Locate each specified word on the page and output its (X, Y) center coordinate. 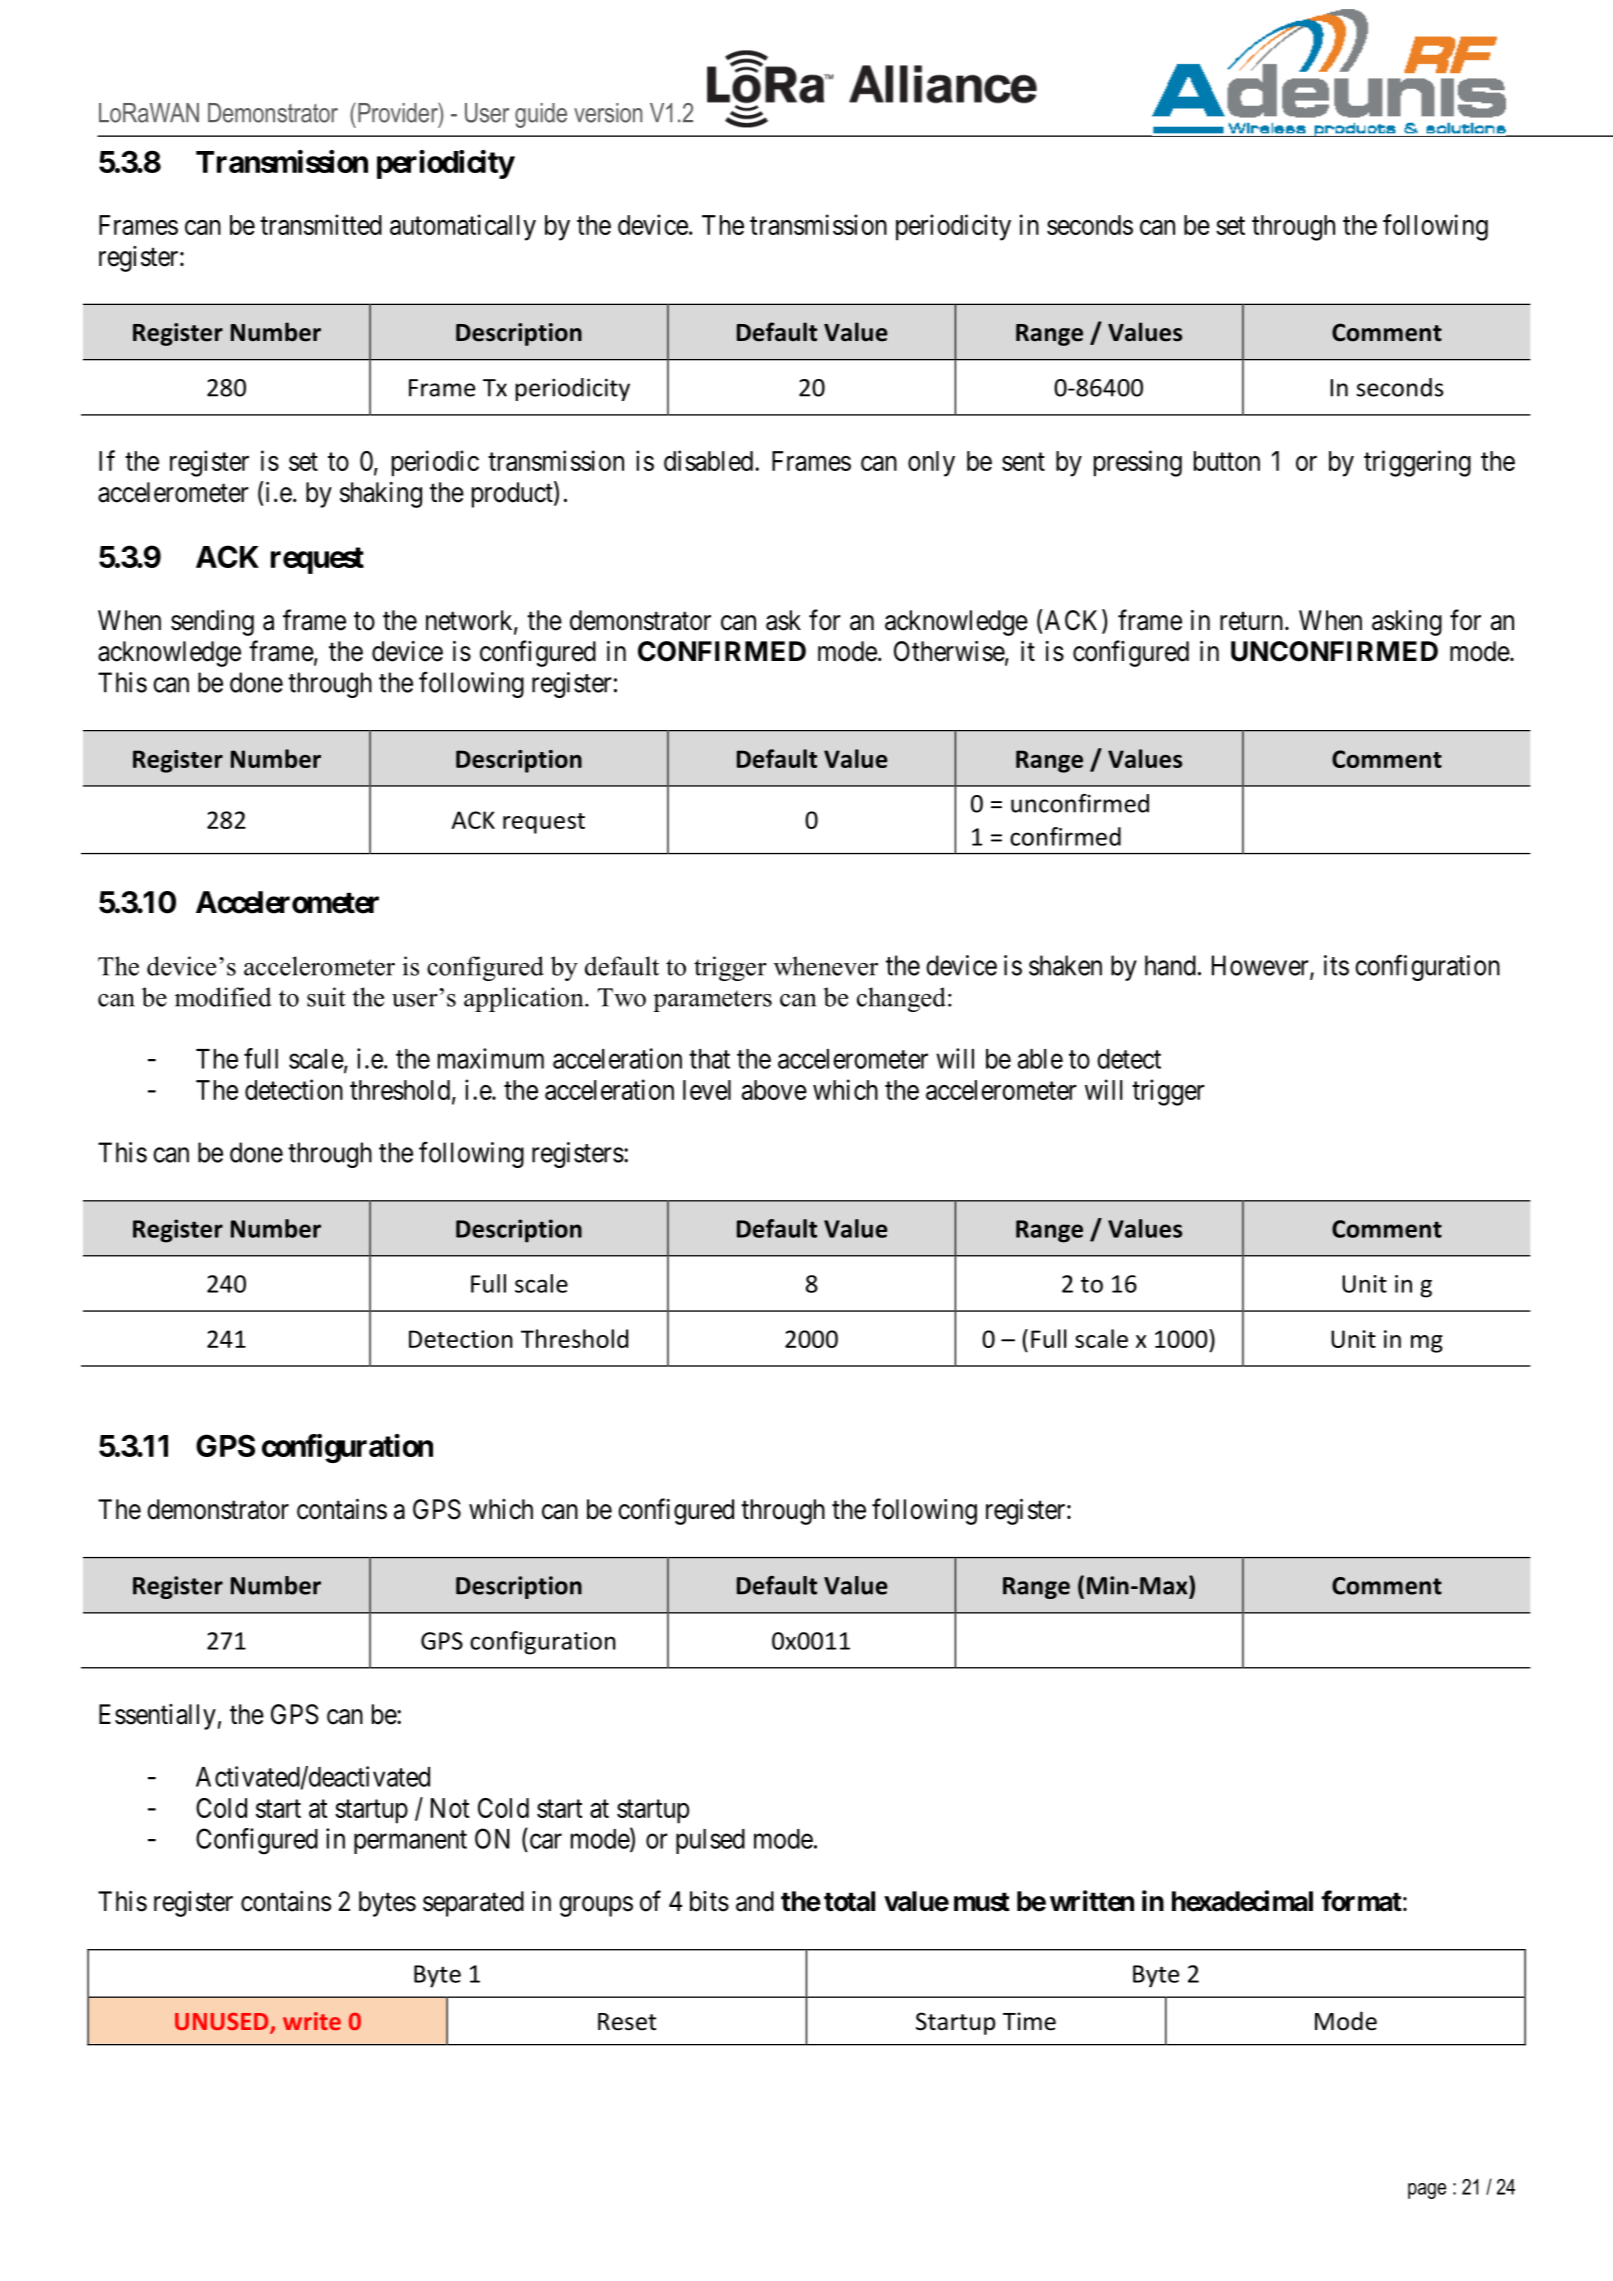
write (312, 2021)
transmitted (321, 224)
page (1427, 2191)
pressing (1138, 463)
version (608, 113)
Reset (627, 2022)
